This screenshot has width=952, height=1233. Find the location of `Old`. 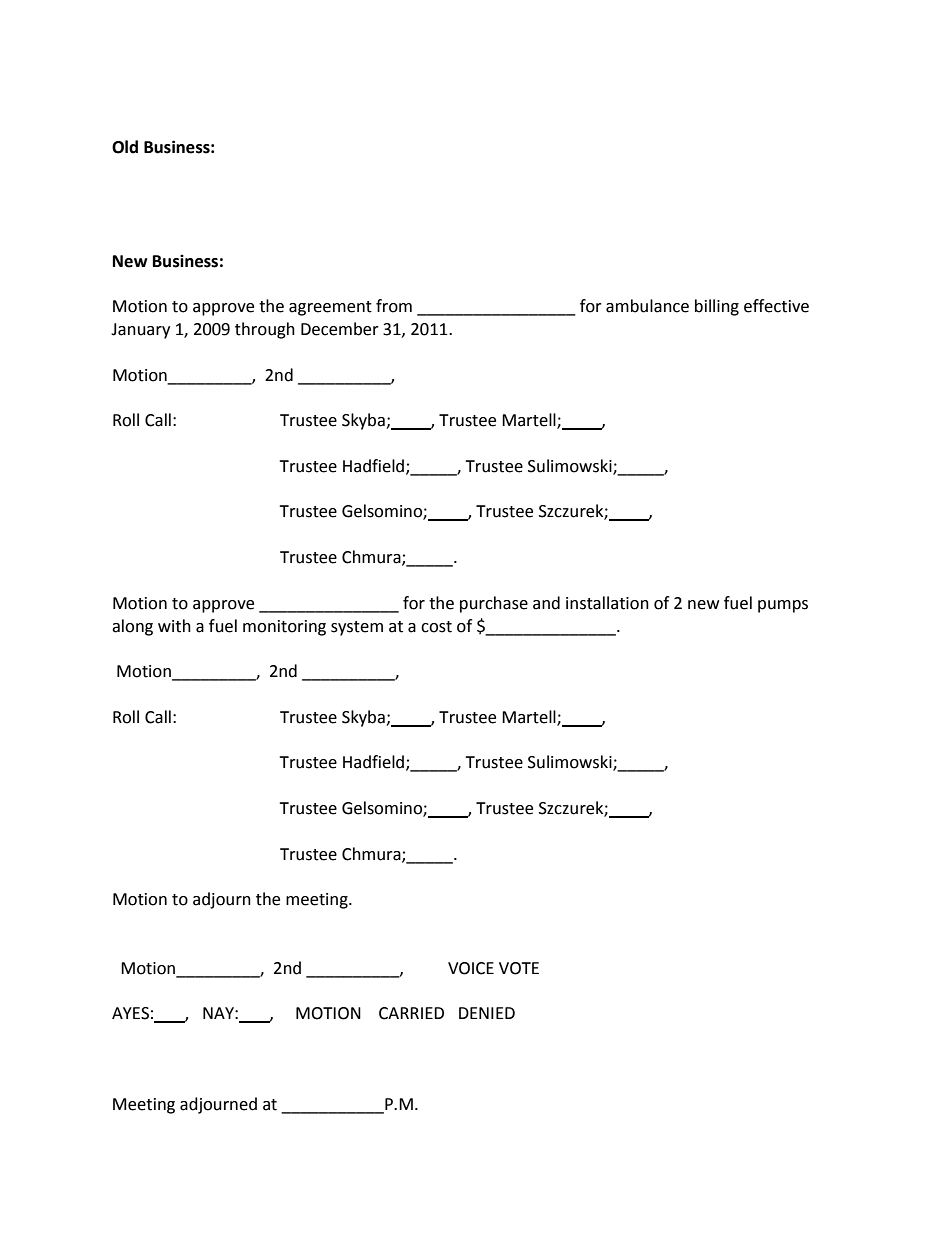

Old is located at coordinates (125, 147).
